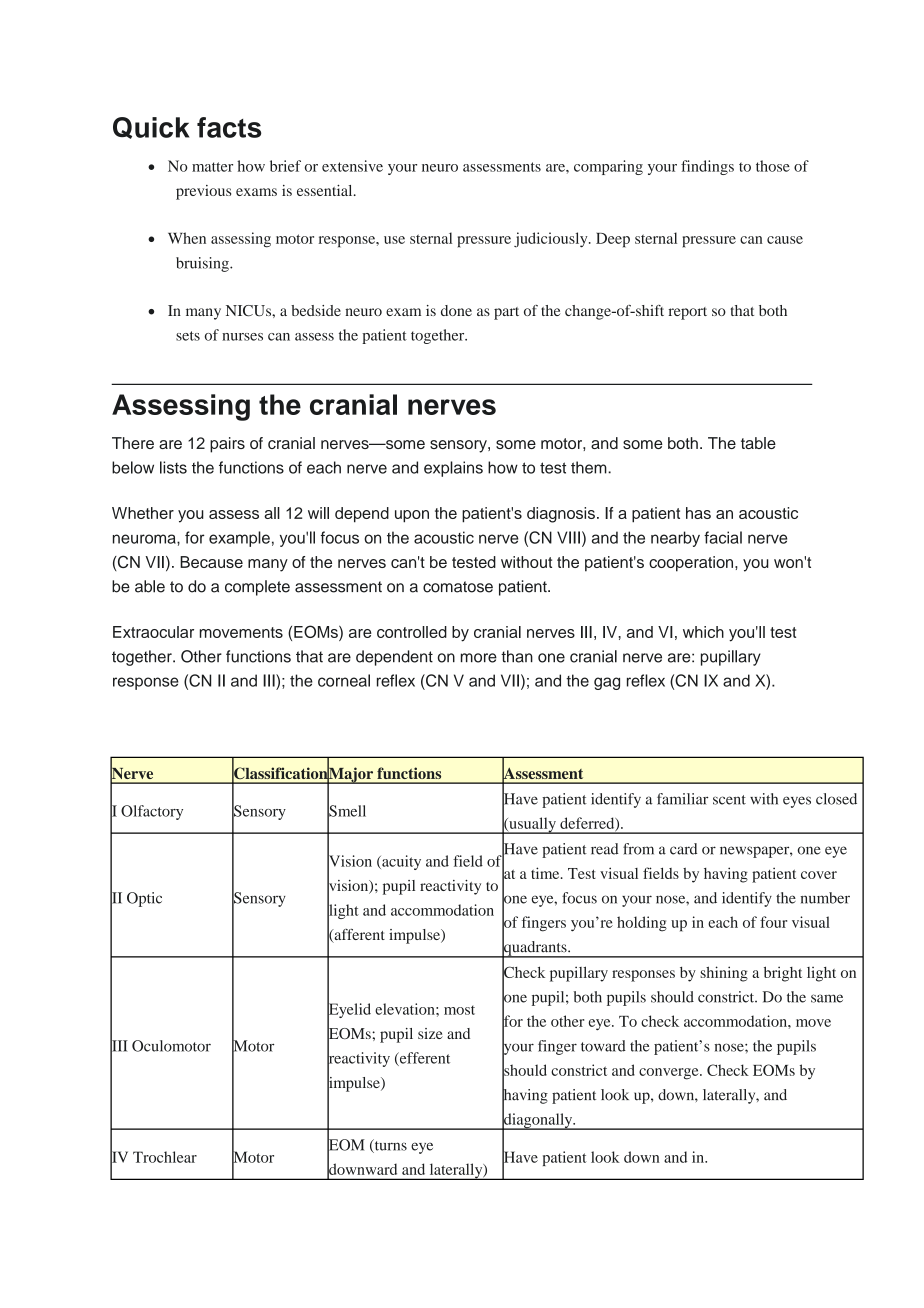  I want to click on size, so click(430, 1033).
